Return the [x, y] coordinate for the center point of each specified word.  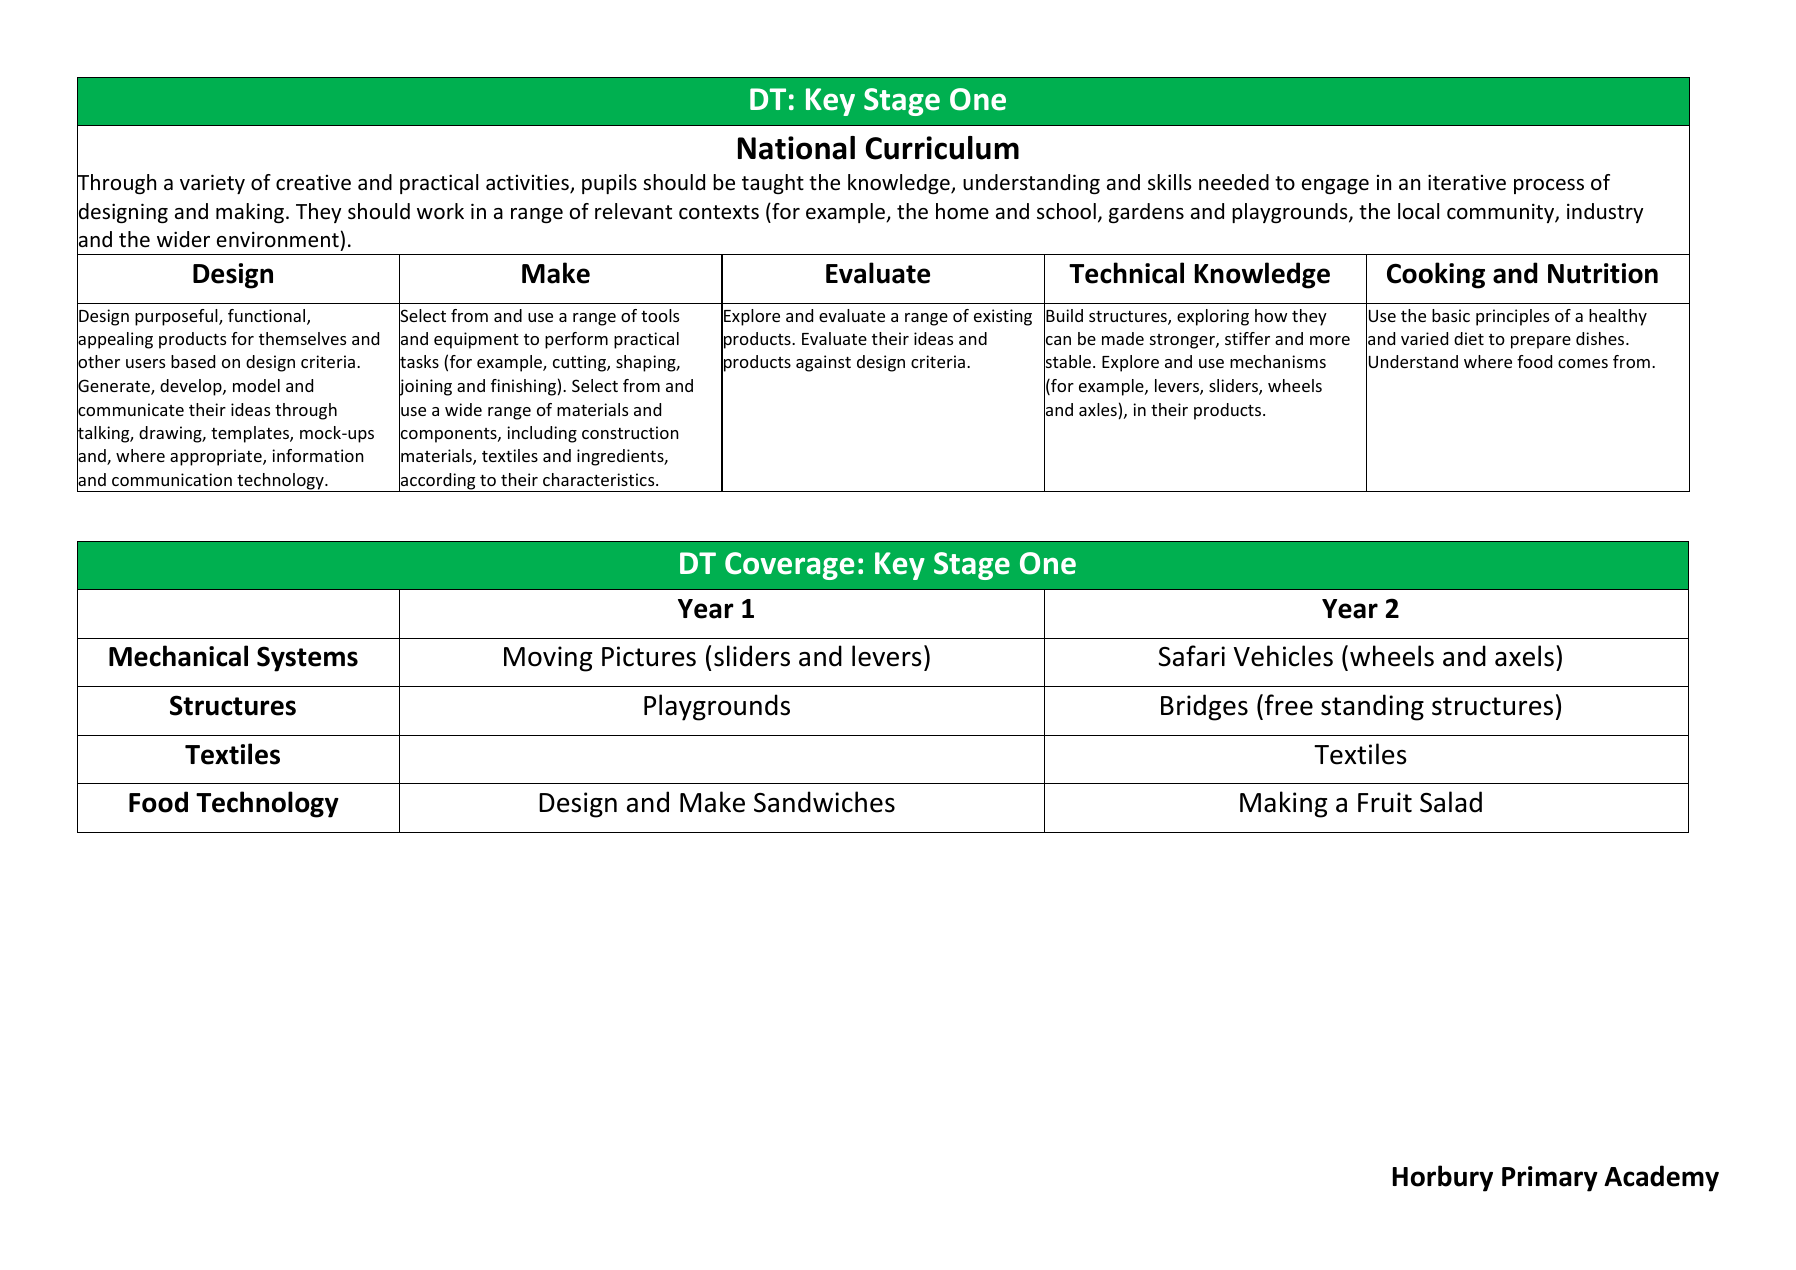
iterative [1467, 182]
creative [313, 183]
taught [773, 184]
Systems [307, 659]
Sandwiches [824, 802]
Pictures [649, 656]
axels [1524, 656]
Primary [1550, 1179]
